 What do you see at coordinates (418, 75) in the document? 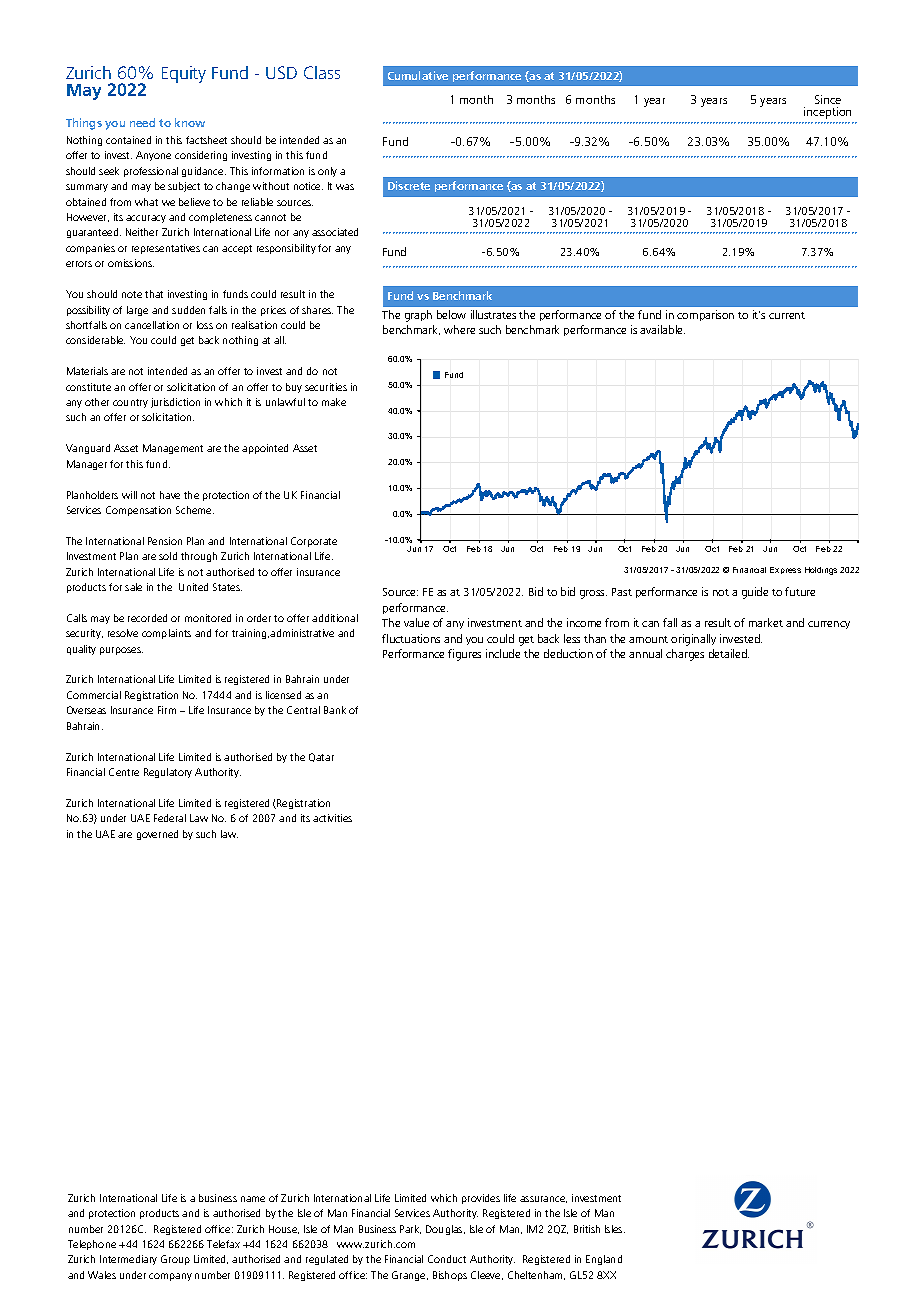
I see `Cumulative` at bounding box center [418, 75].
